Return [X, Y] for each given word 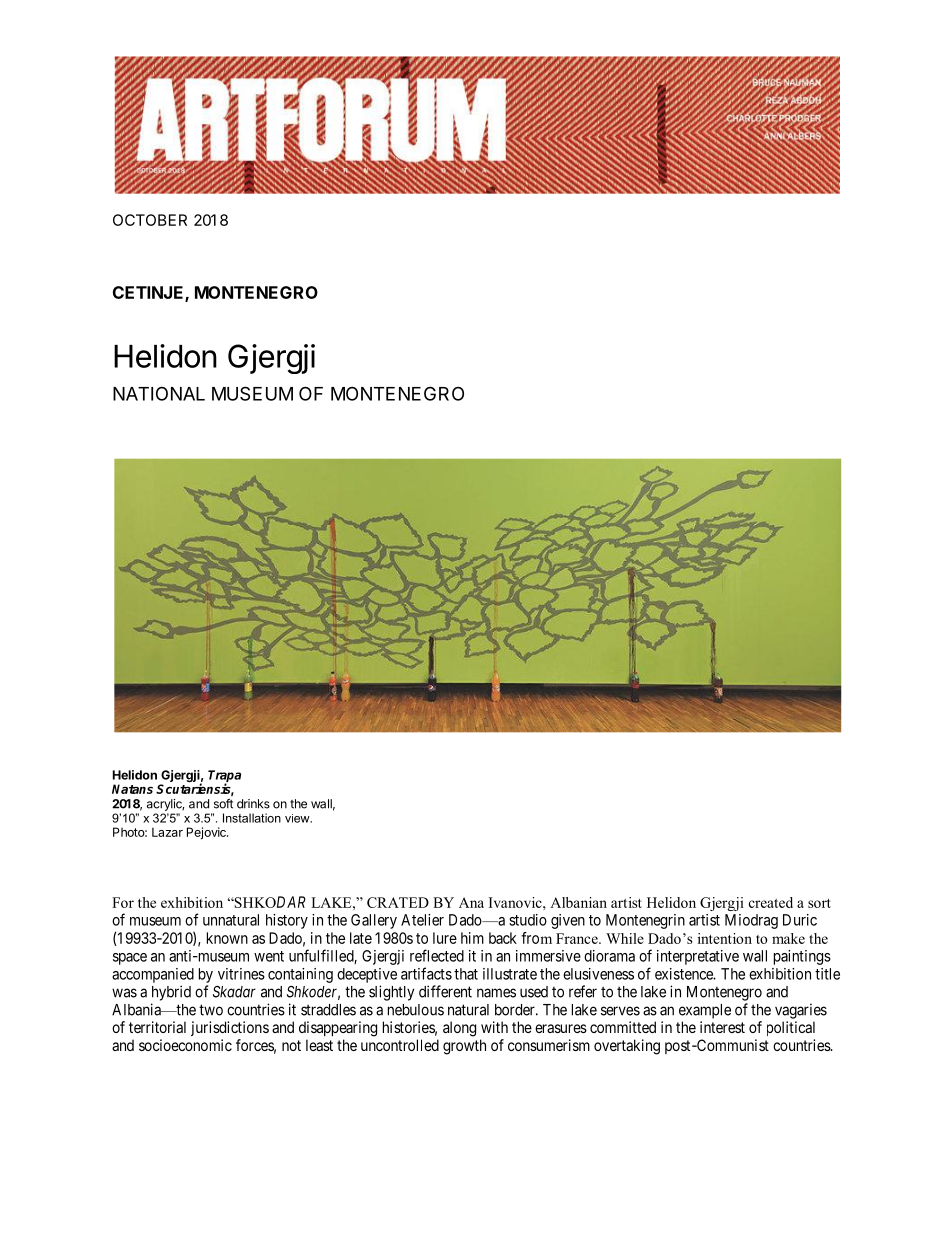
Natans [132, 789]
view [298, 818]
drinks [253, 804]
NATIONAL [159, 393]
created [771, 902]
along [459, 1029]
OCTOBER [150, 220]
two [211, 1010]
